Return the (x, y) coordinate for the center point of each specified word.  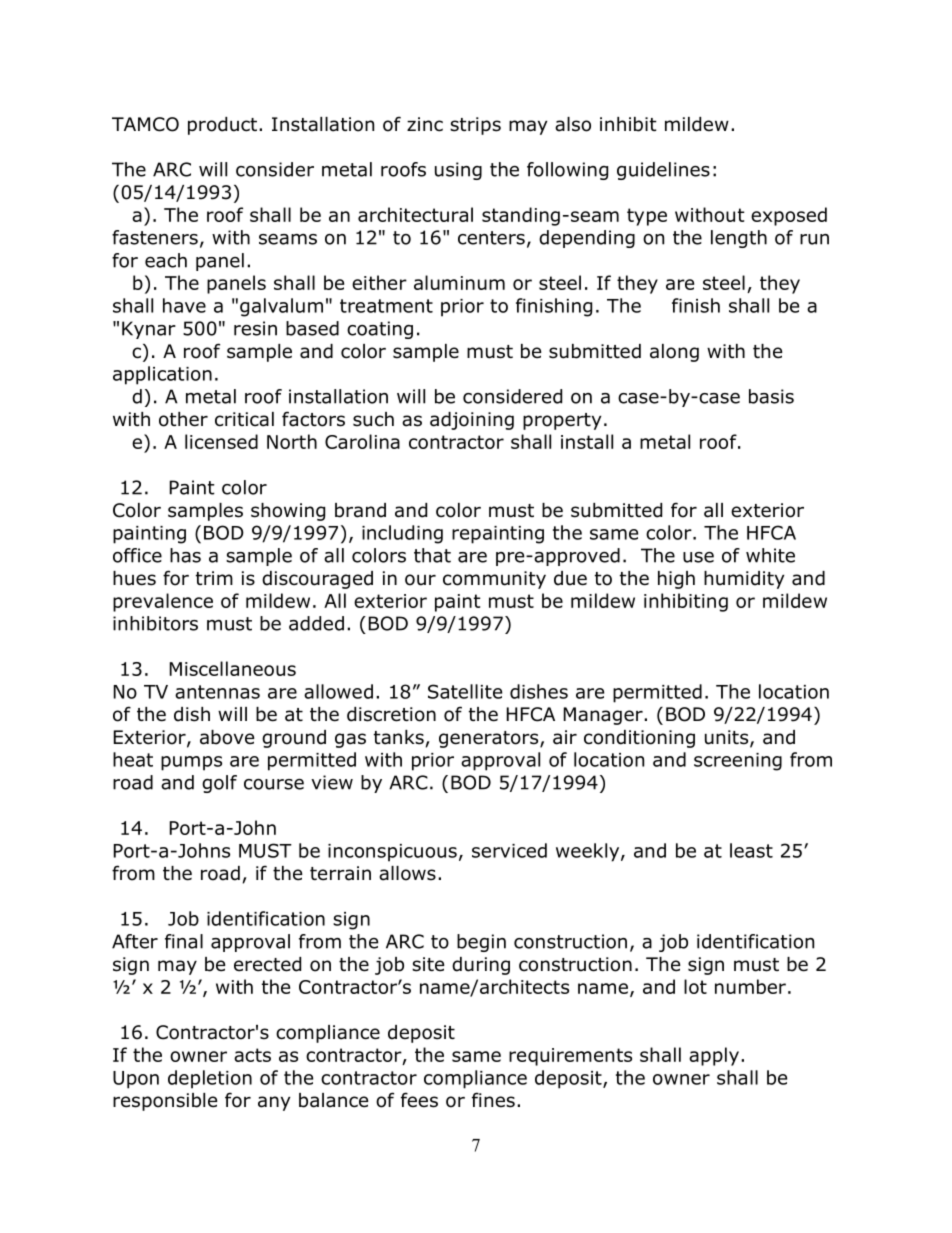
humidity (744, 580)
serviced (509, 850)
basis (771, 396)
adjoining (472, 421)
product (224, 126)
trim (214, 578)
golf (219, 784)
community (494, 580)
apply (714, 1056)
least (751, 850)
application (162, 375)
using (458, 171)
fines (493, 1100)
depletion (210, 1079)
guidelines (663, 171)
